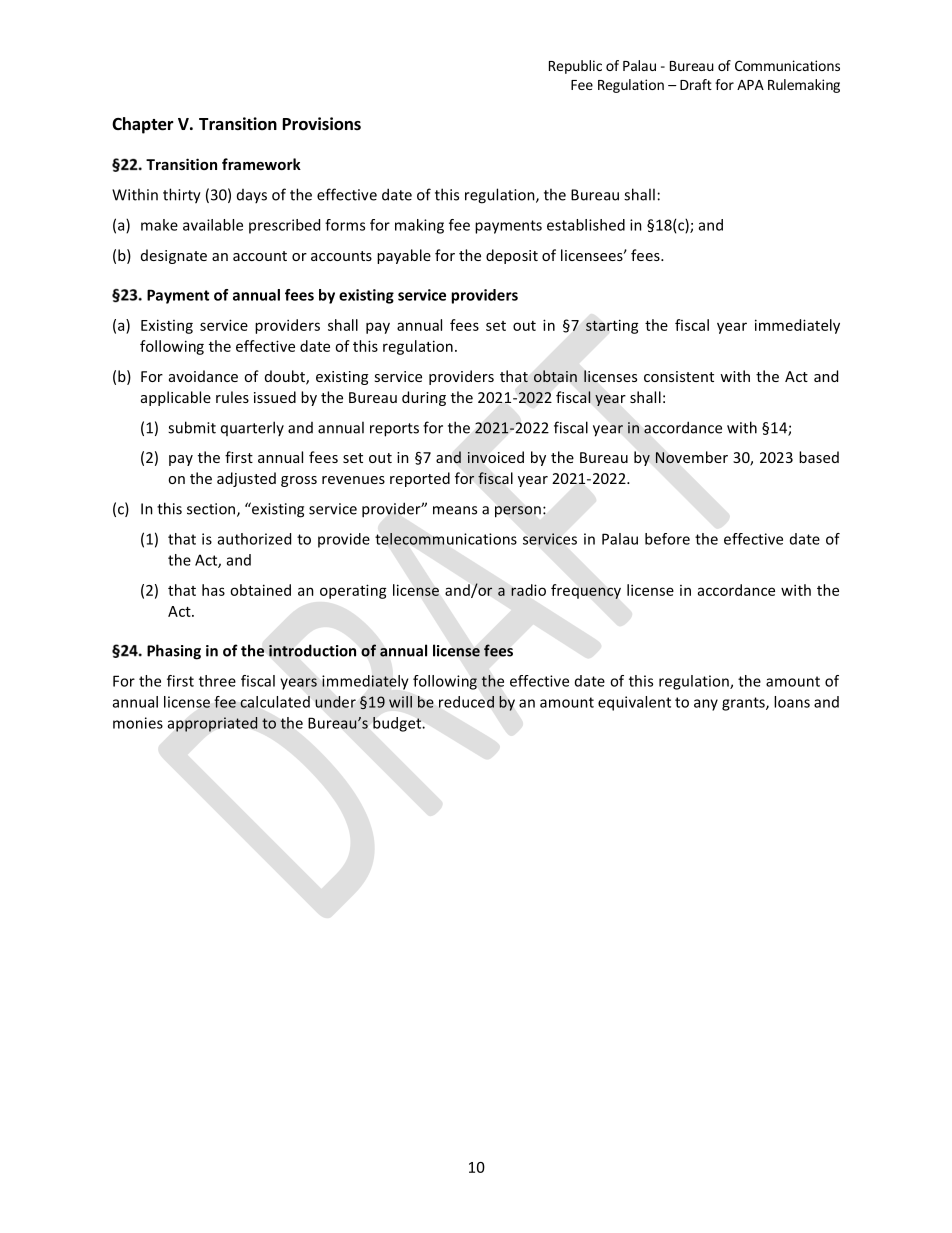 Image resolution: width=952 pixels, height=1233 pixels. Describe the element at coordinates (750, 85) in the screenshot. I see `APA` at that location.
